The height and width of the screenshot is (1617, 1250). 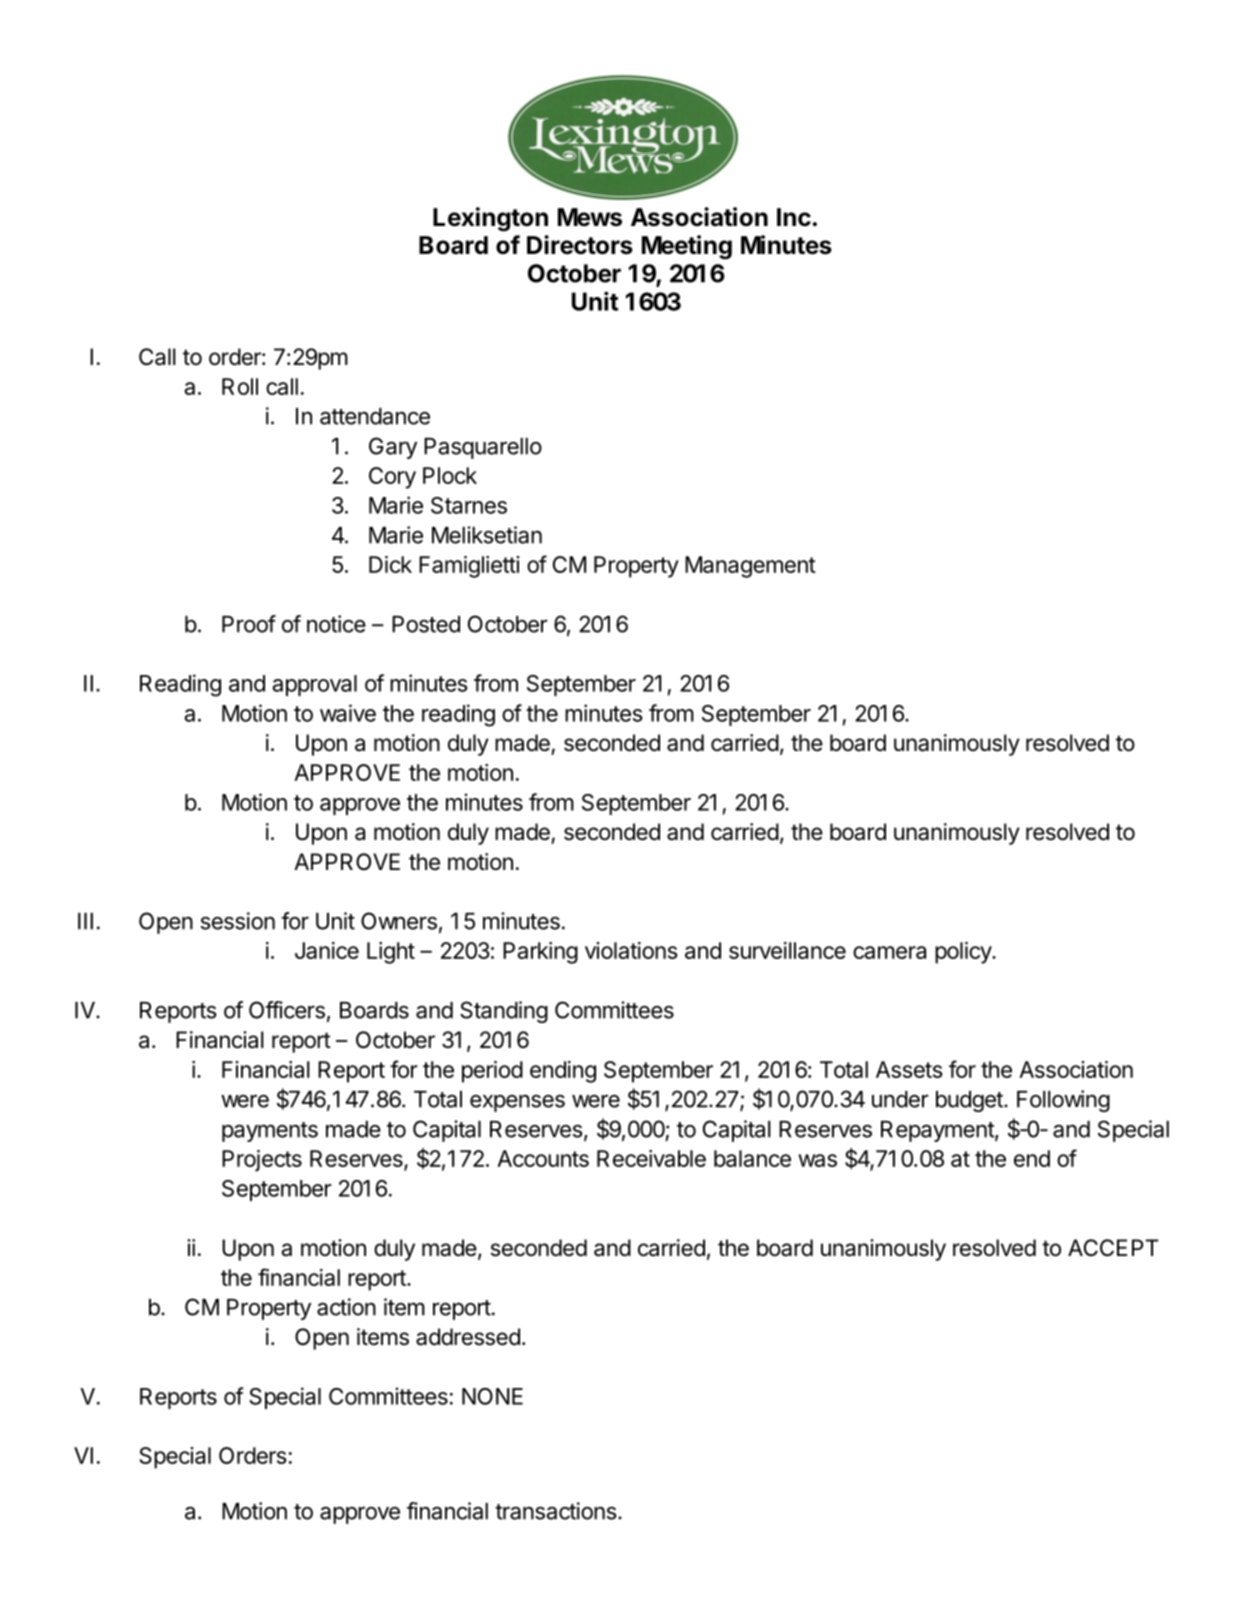 What do you see at coordinates (426, 624) in the screenshot?
I see `Posted` at bounding box center [426, 624].
